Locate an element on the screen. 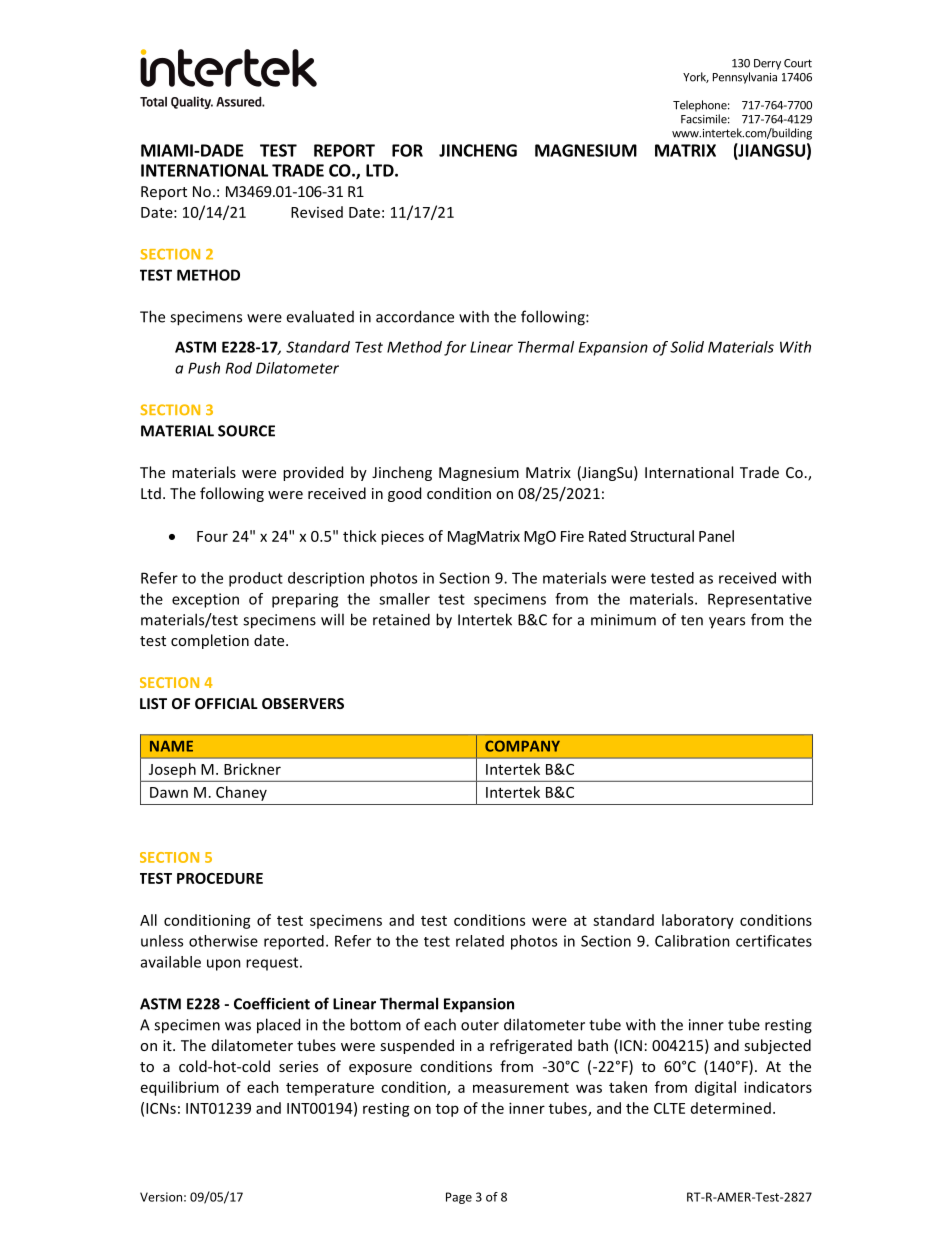  Pennsylvania is located at coordinates (745, 78).
